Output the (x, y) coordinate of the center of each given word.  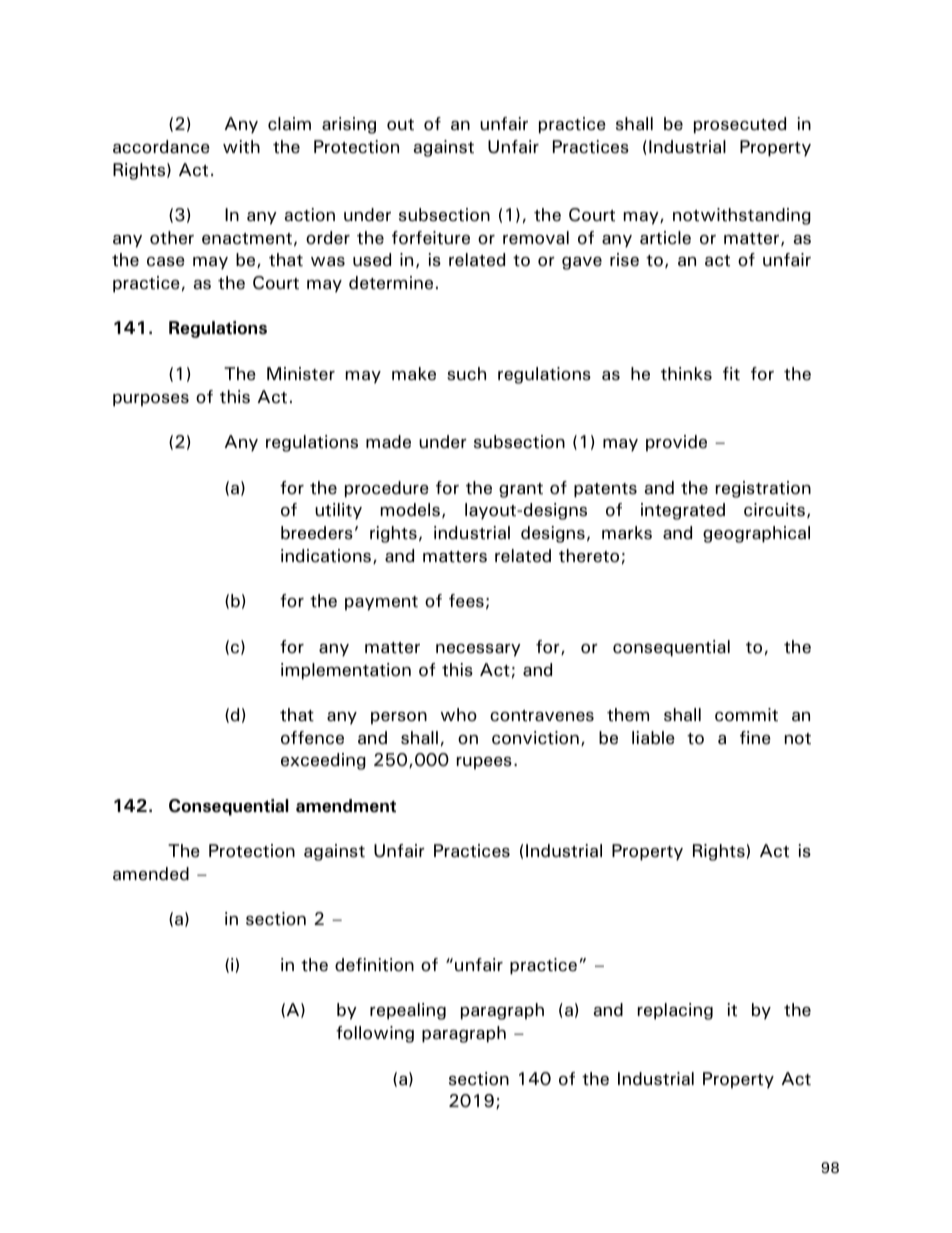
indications (327, 556)
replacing (675, 1011)
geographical (756, 534)
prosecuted (740, 125)
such (466, 374)
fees (466, 601)
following (375, 1034)
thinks (686, 374)
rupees (484, 763)
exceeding (323, 761)
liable (653, 738)
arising (349, 125)
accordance (161, 147)
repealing (408, 1011)
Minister (301, 374)
